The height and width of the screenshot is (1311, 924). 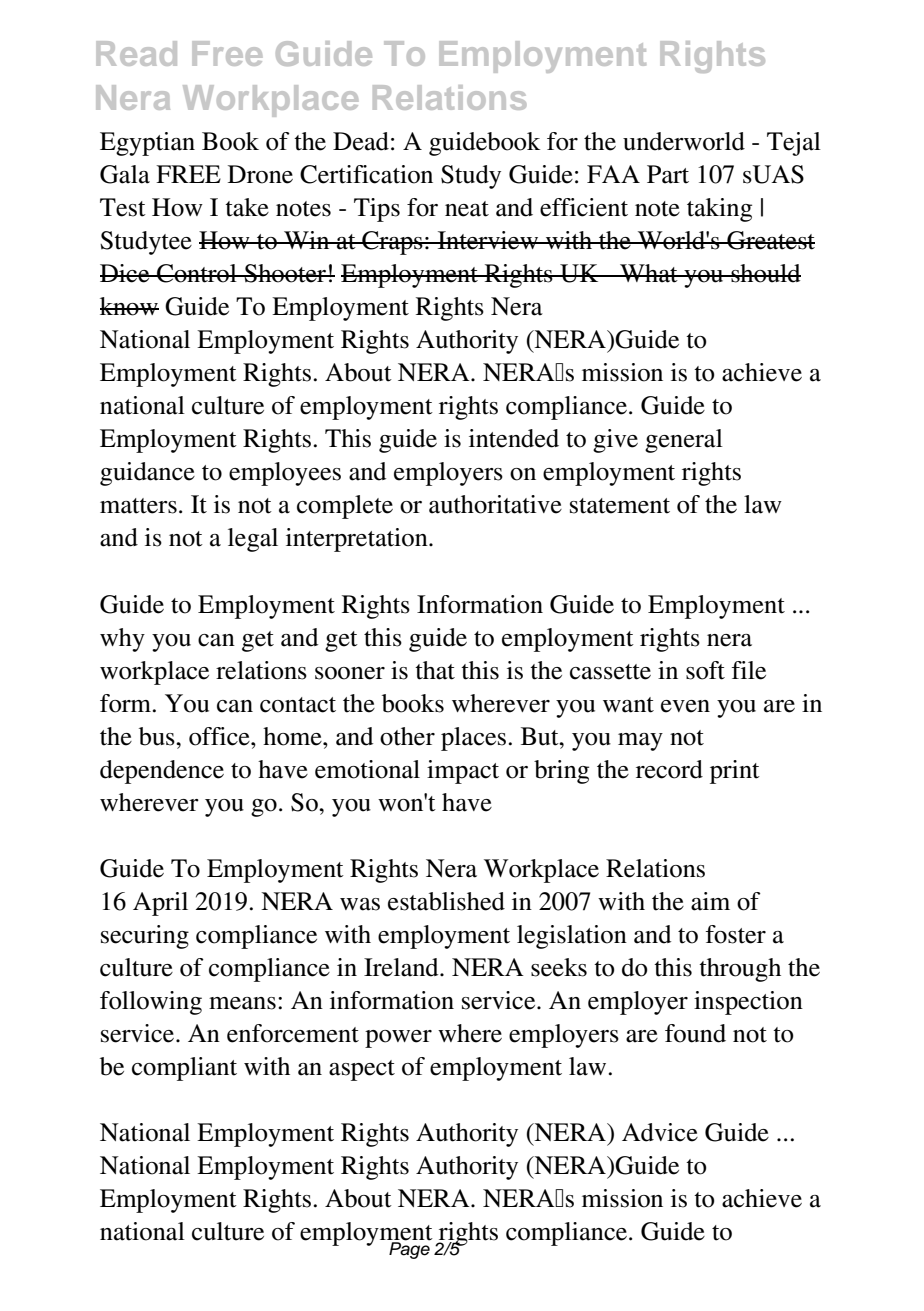 I want to click on Advice, so click(x=660, y=1132).
